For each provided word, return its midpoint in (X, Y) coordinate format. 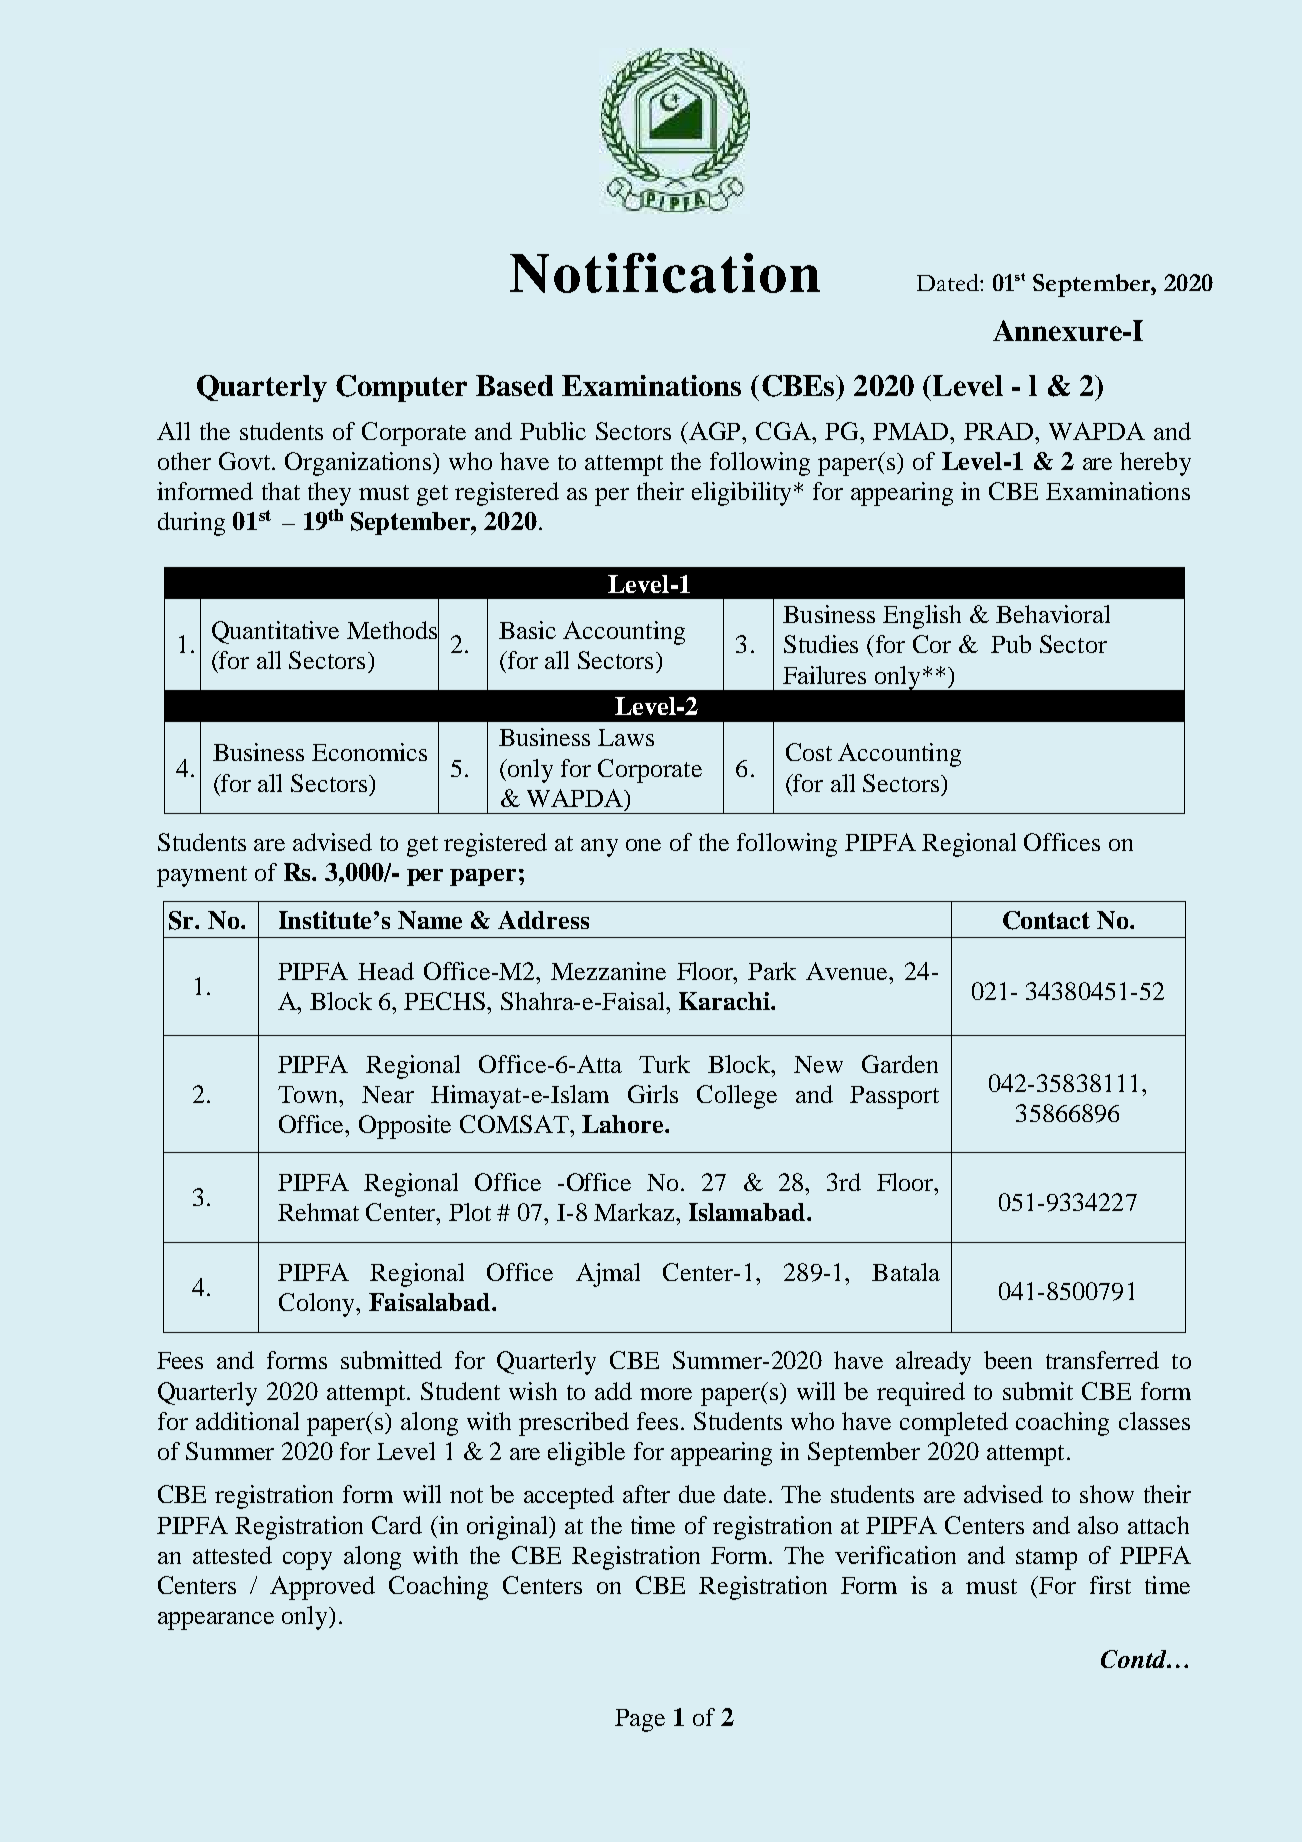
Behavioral (1053, 614)
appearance (216, 1621)
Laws (626, 737)
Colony (318, 1305)
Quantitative (275, 632)
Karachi (725, 1001)
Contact (1046, 920)
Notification (665, 273)
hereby (1155, 464)
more (666, 1394)
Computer (401, 388)
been (1008, 1360)
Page (640, 1720)
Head (386, 971)
